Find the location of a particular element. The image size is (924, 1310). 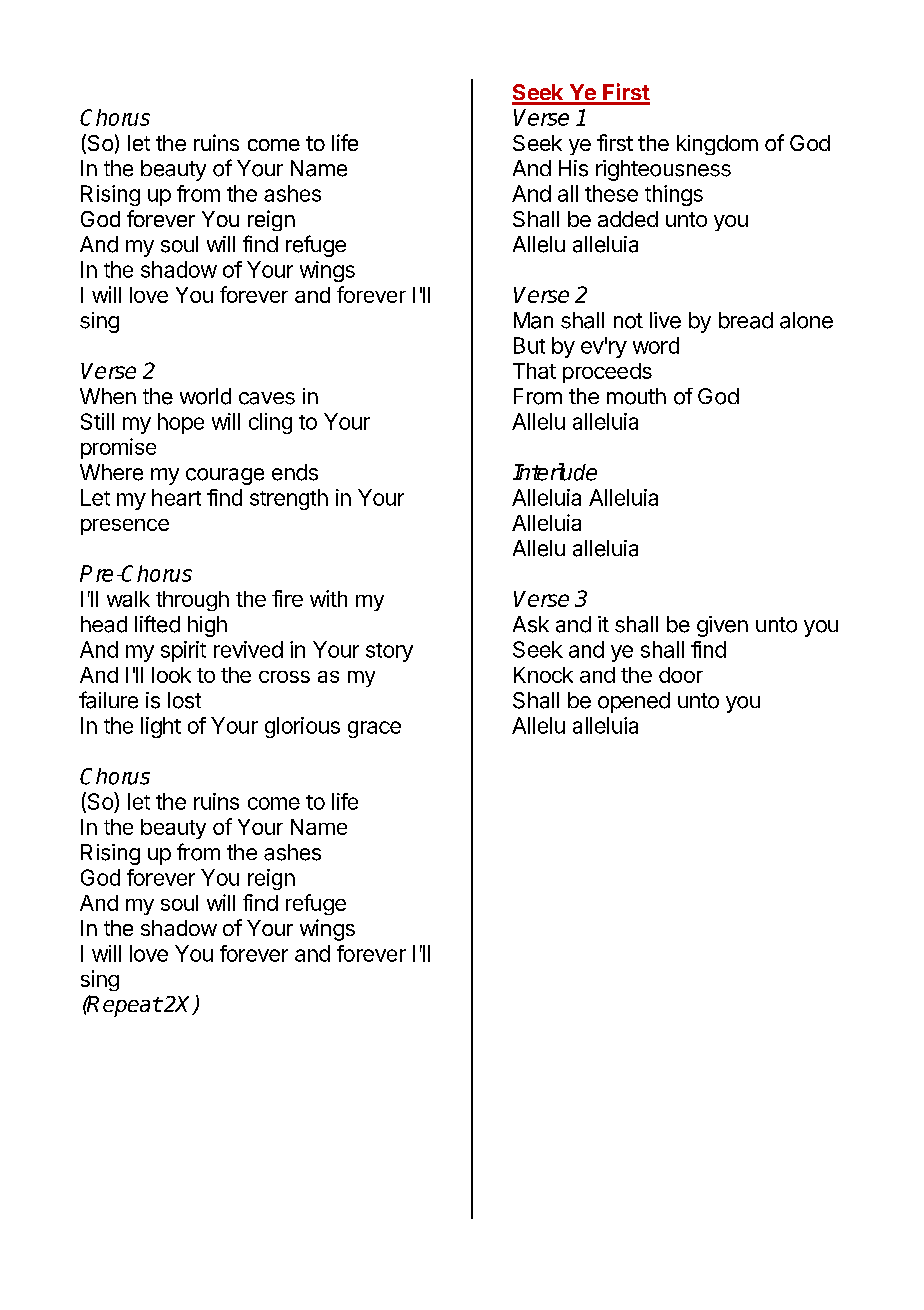

opened is located at coordinates (634, 702).
